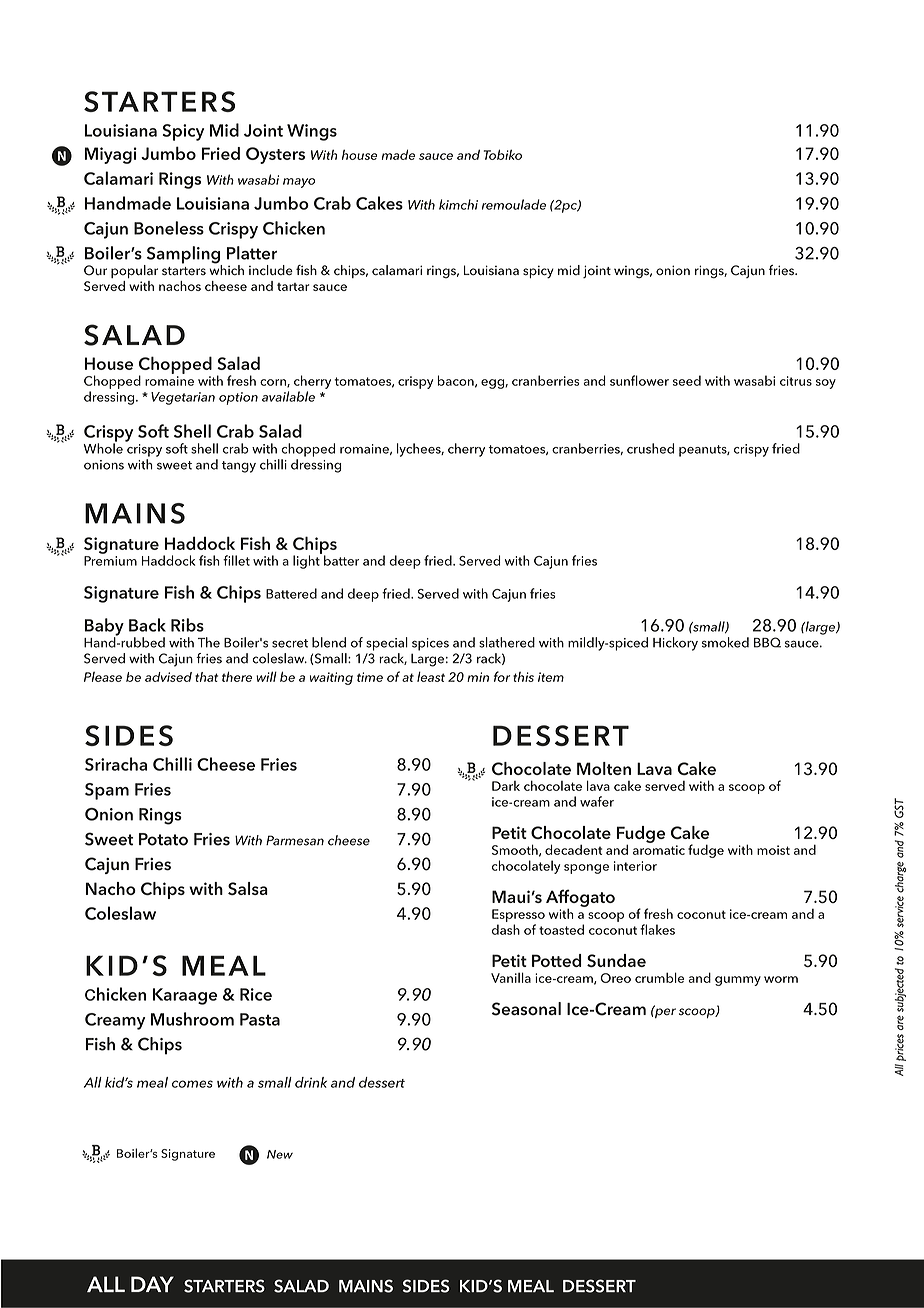  Describe the element at coordinates (687, 380) in the image. I see `seed` at that location.
